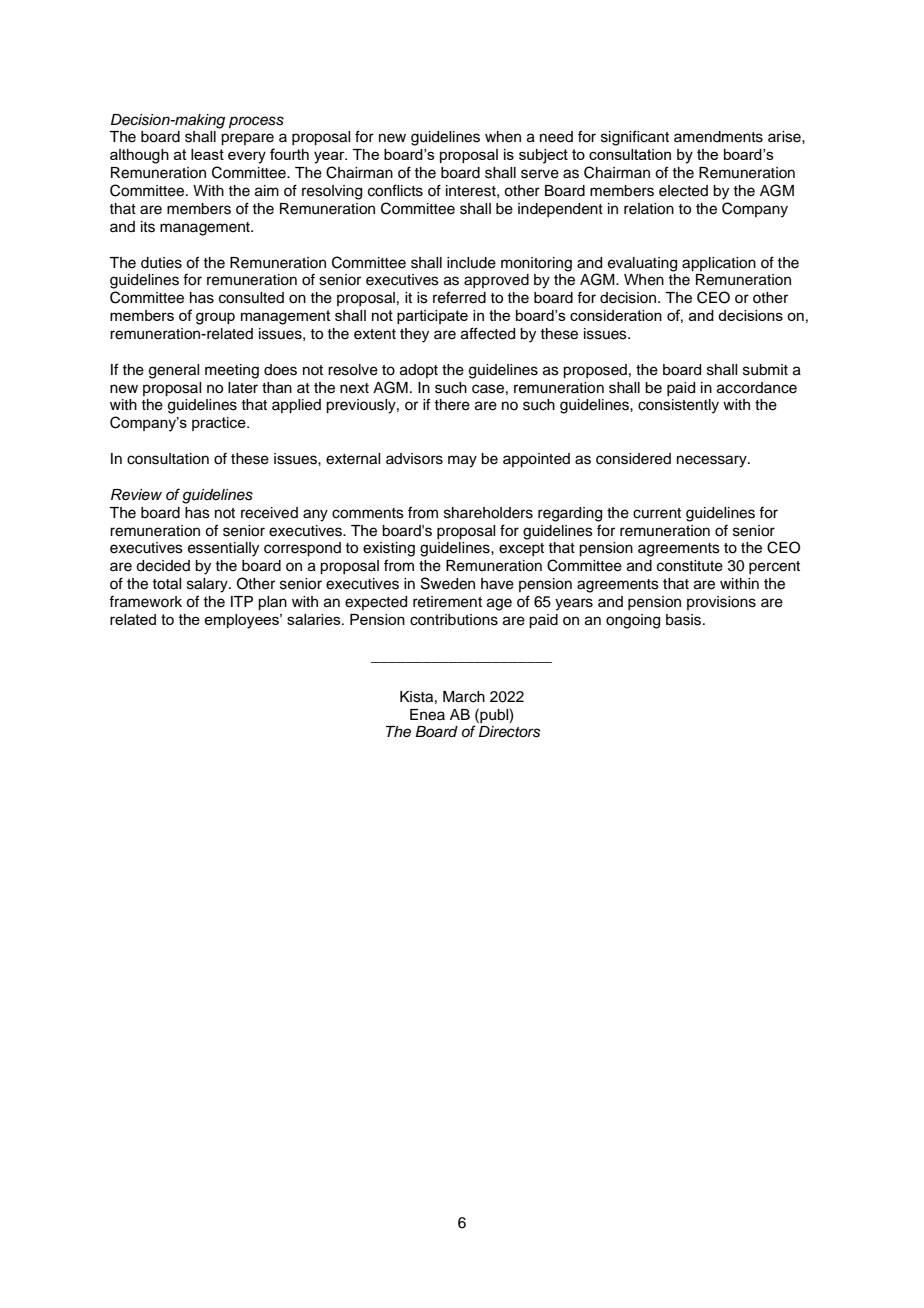  Describe the element at coordinates (713, 461) in the screenshot. I see `necessary` at that location.
